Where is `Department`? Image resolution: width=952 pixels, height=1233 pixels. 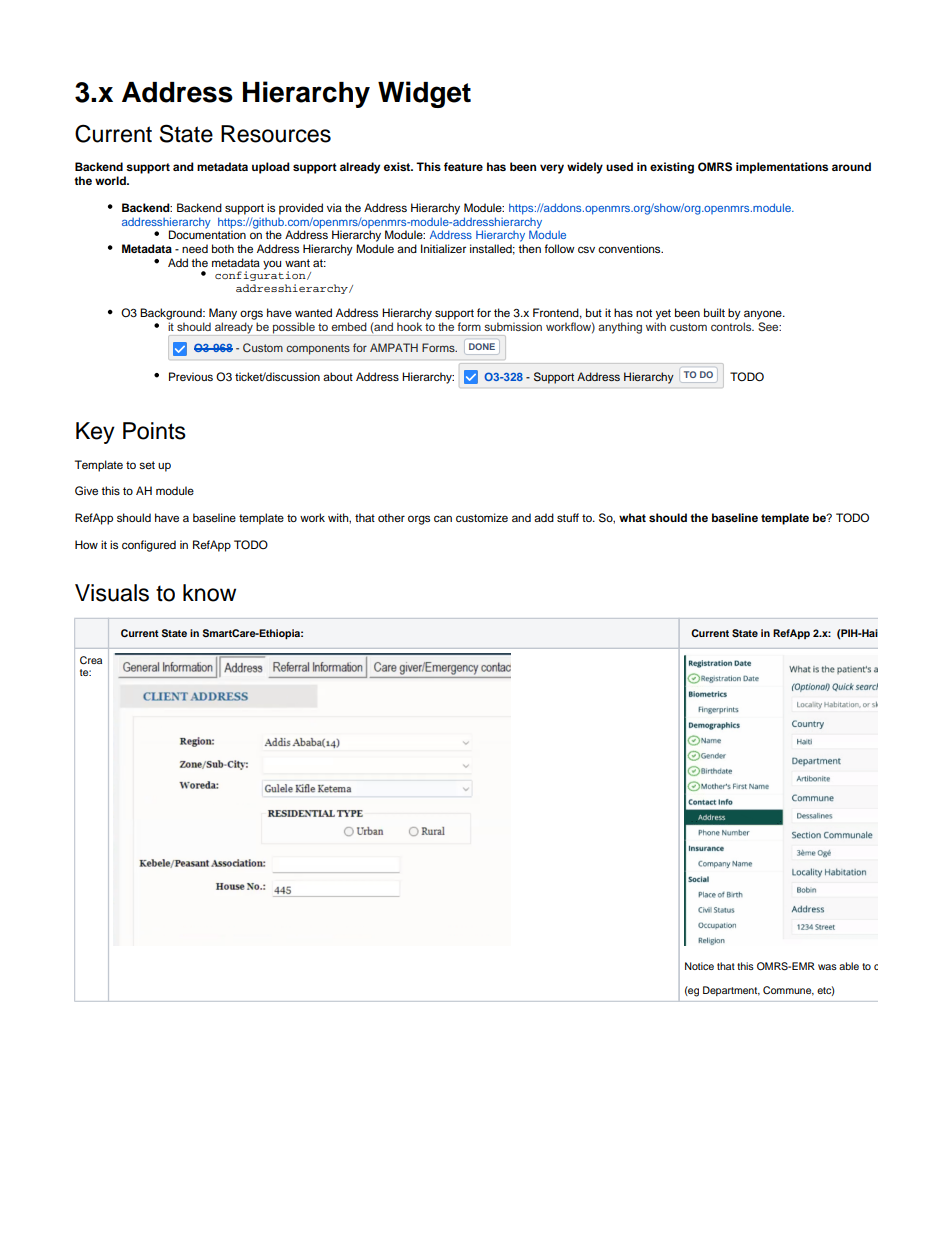 Department is located at coordinates (731, 991).
